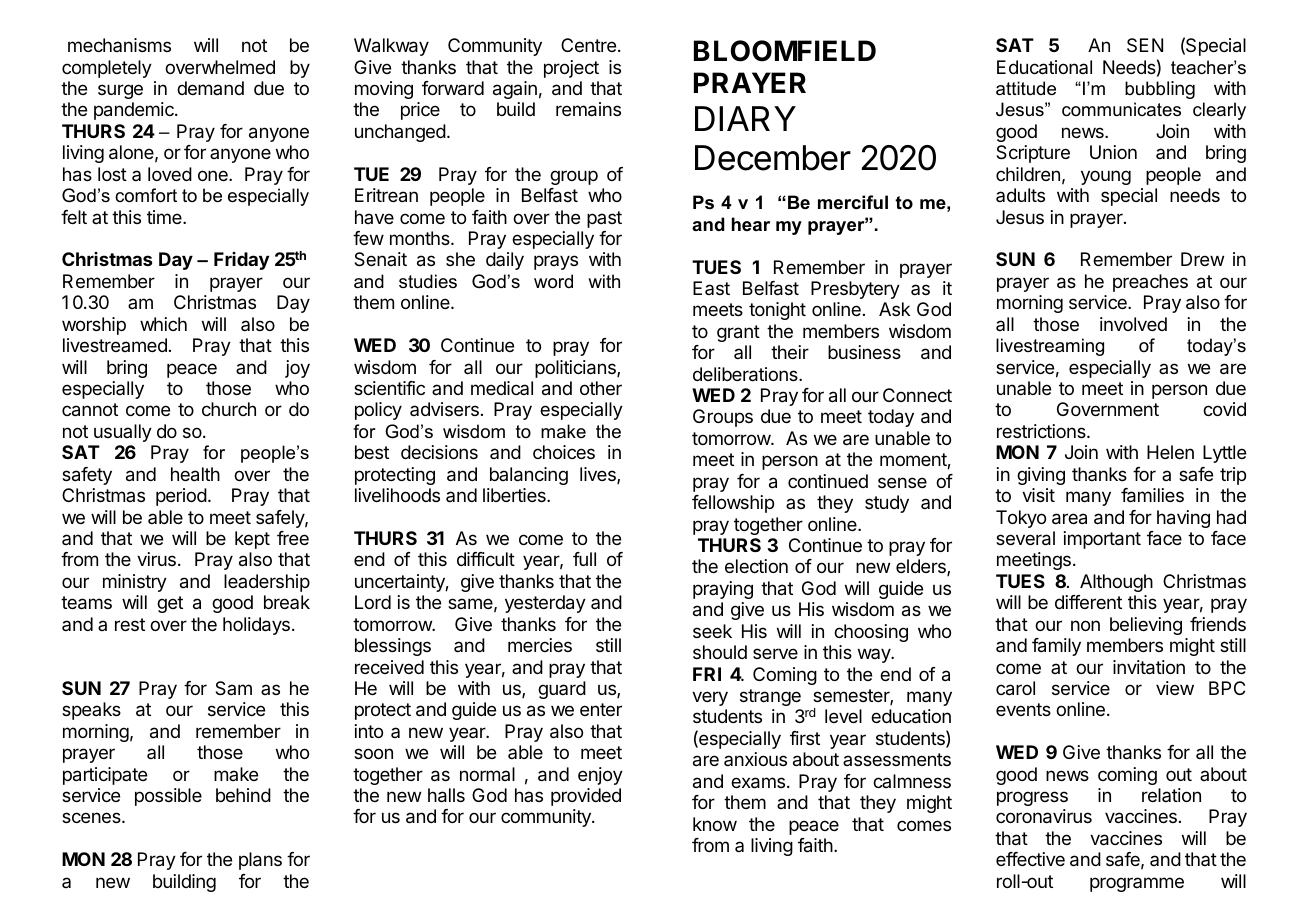 The width and height of the image is (1308, 924). I want to click on family, so click(1056, 647).
